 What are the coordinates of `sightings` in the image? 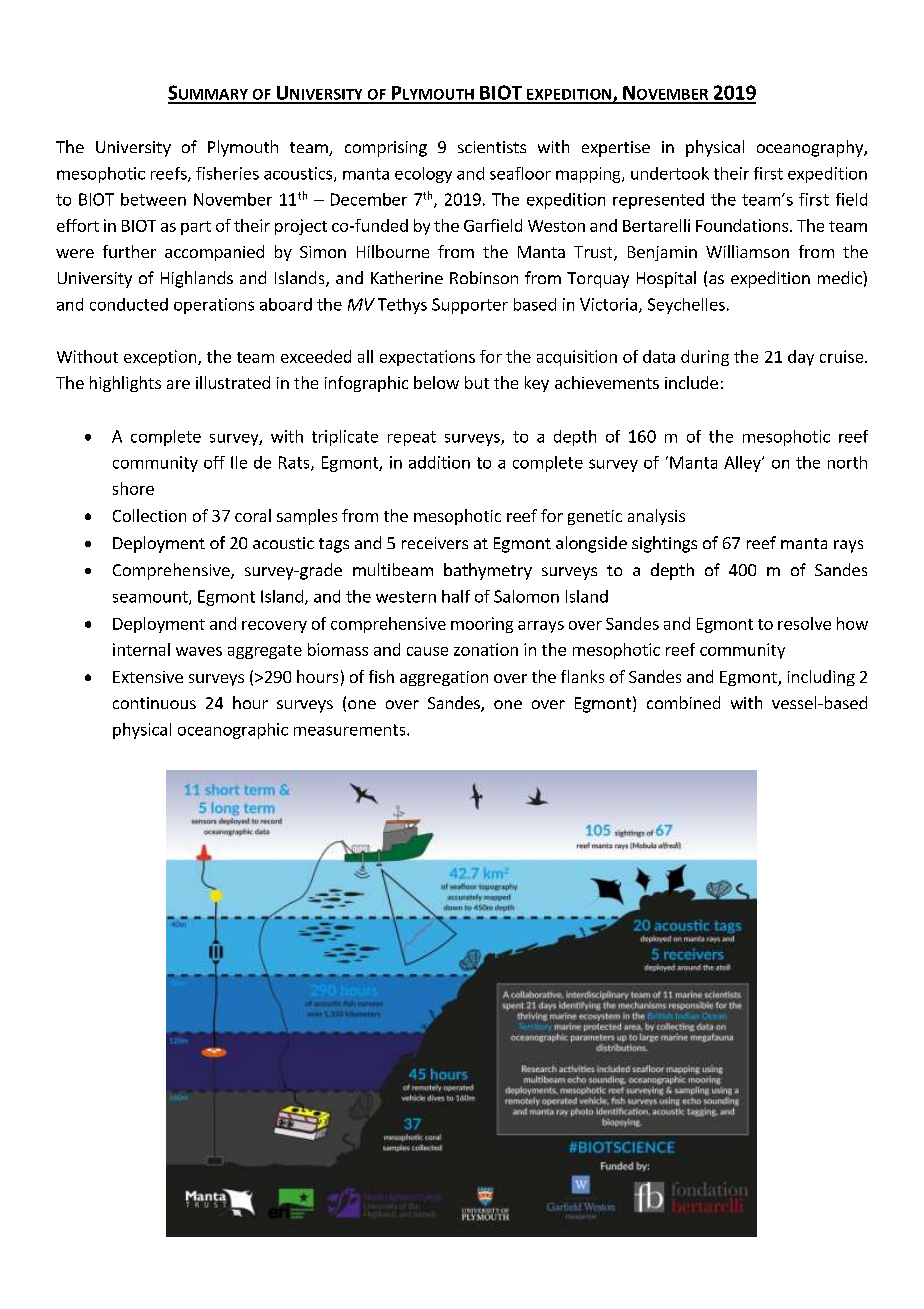 It's located at (664, 544).
